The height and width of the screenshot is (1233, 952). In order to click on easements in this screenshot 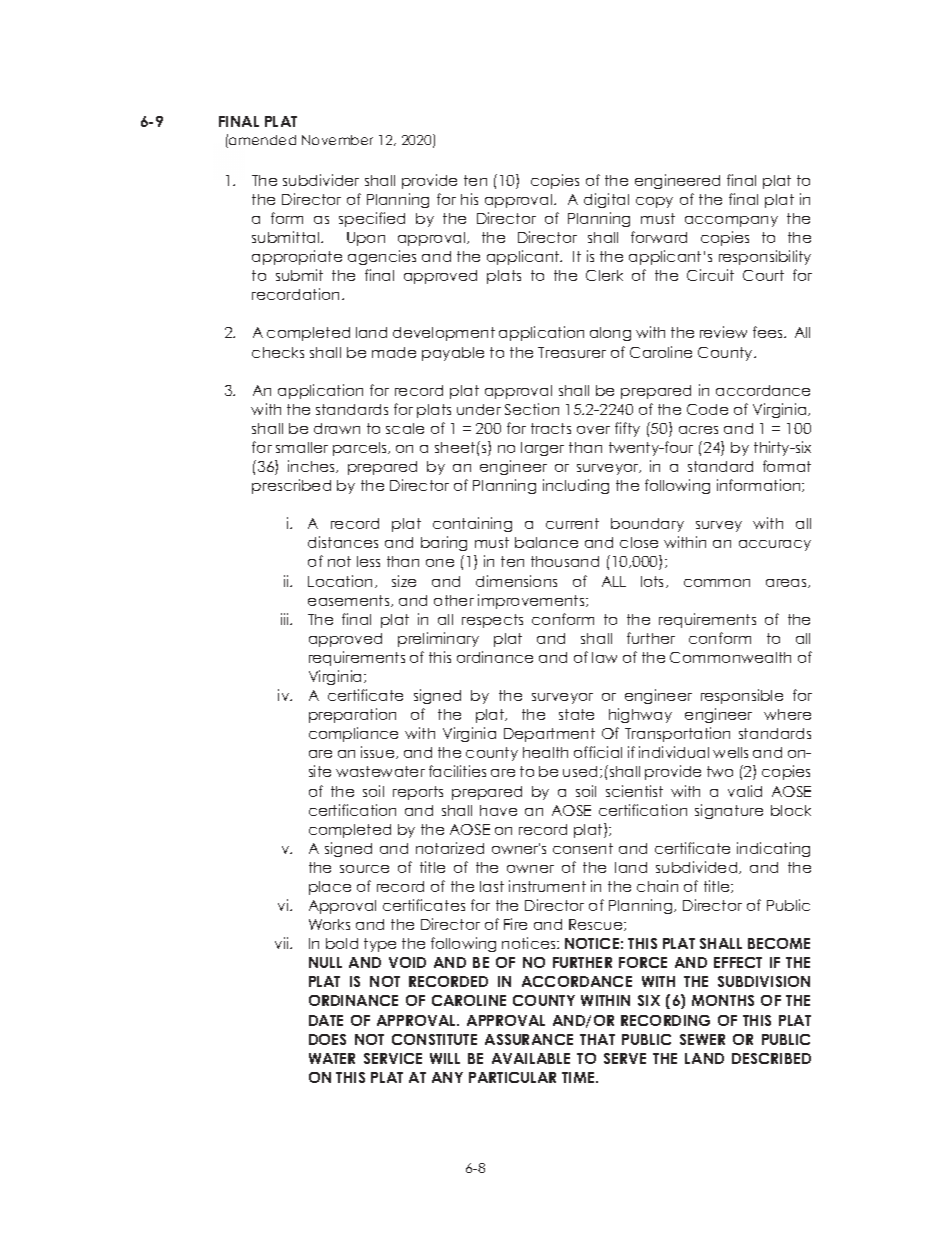, I will do `click(350, 601)`.
